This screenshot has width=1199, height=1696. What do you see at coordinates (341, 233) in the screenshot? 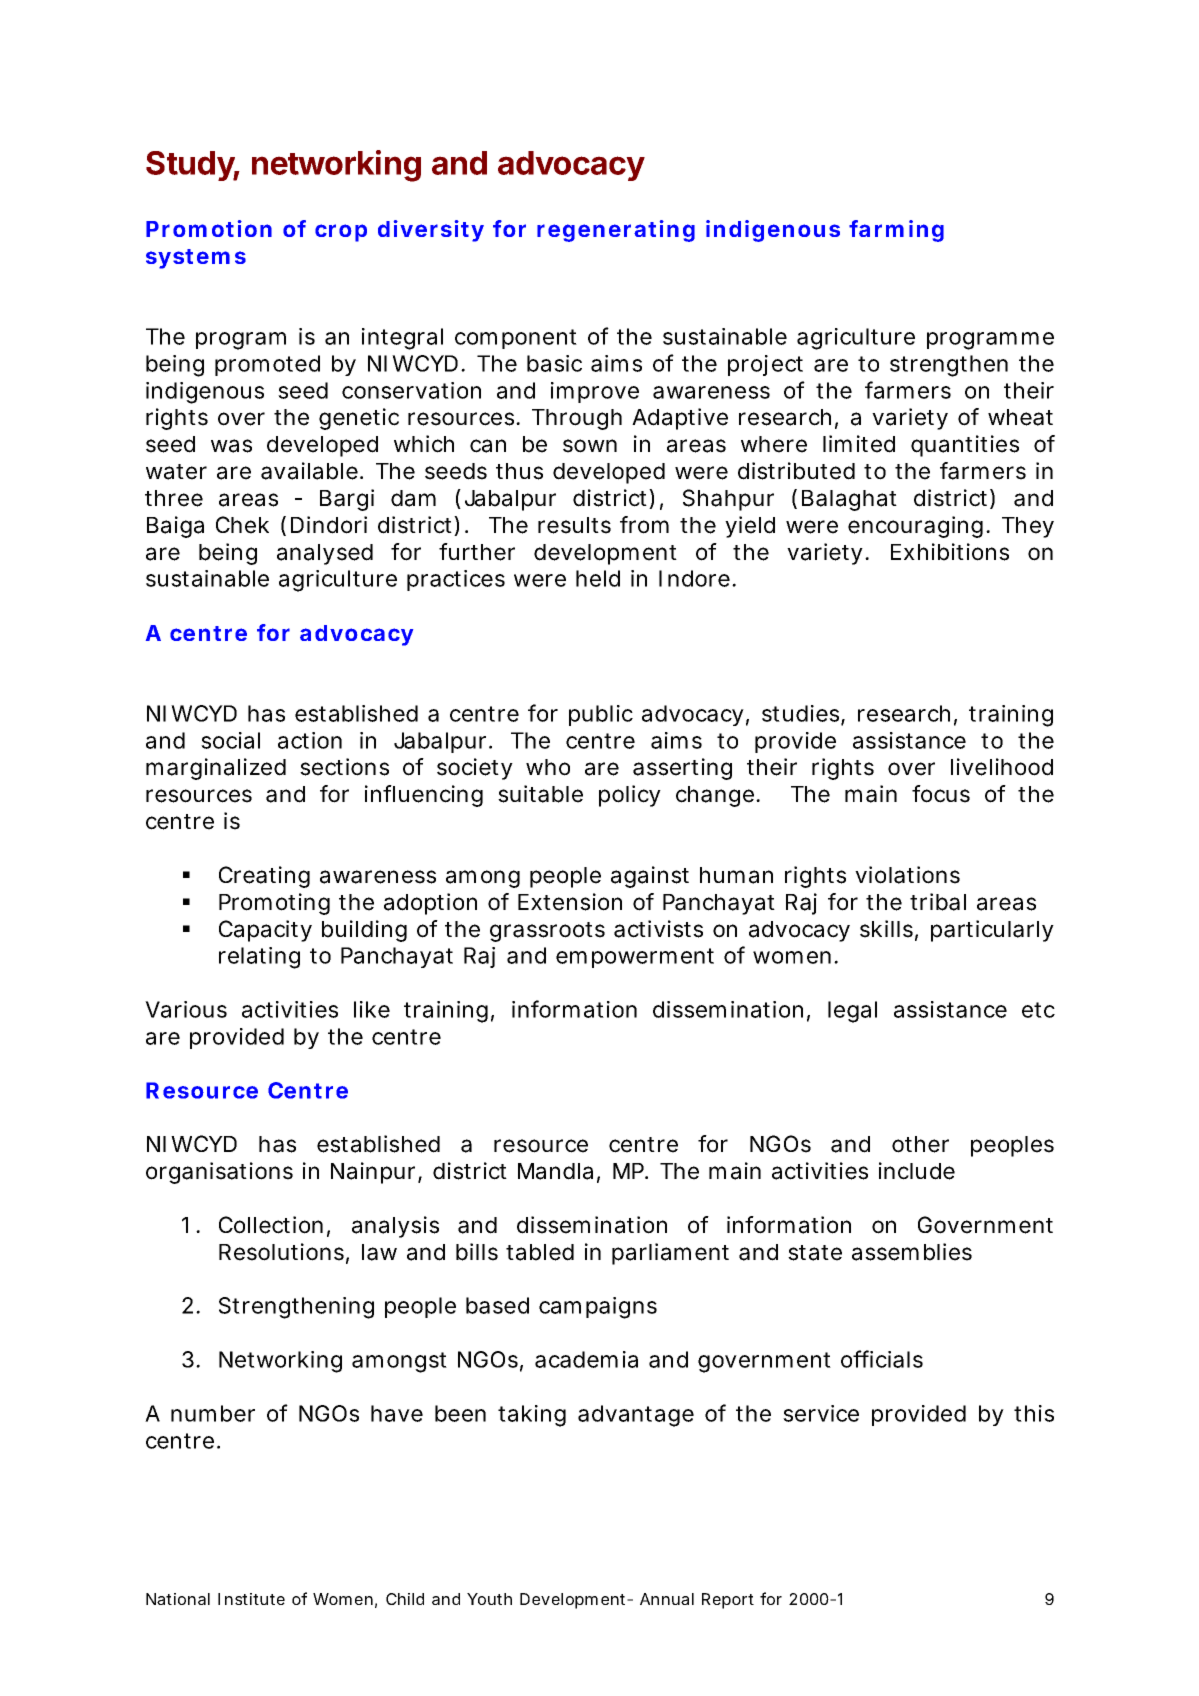
I see `crop` at bounding box center [341, 233].
